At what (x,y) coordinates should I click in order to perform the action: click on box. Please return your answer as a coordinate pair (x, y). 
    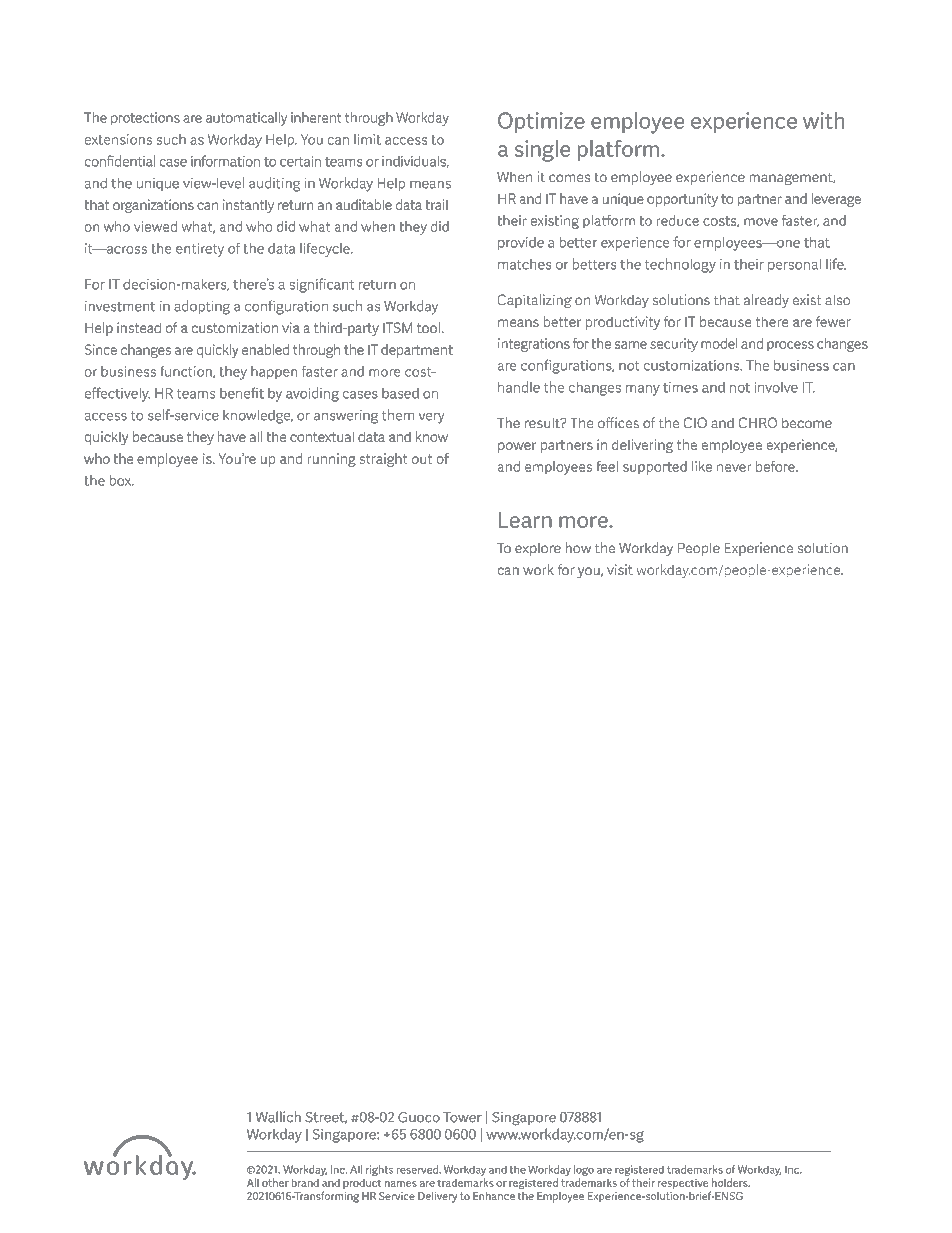
    Looking at the image, I should click on (121, 480).
